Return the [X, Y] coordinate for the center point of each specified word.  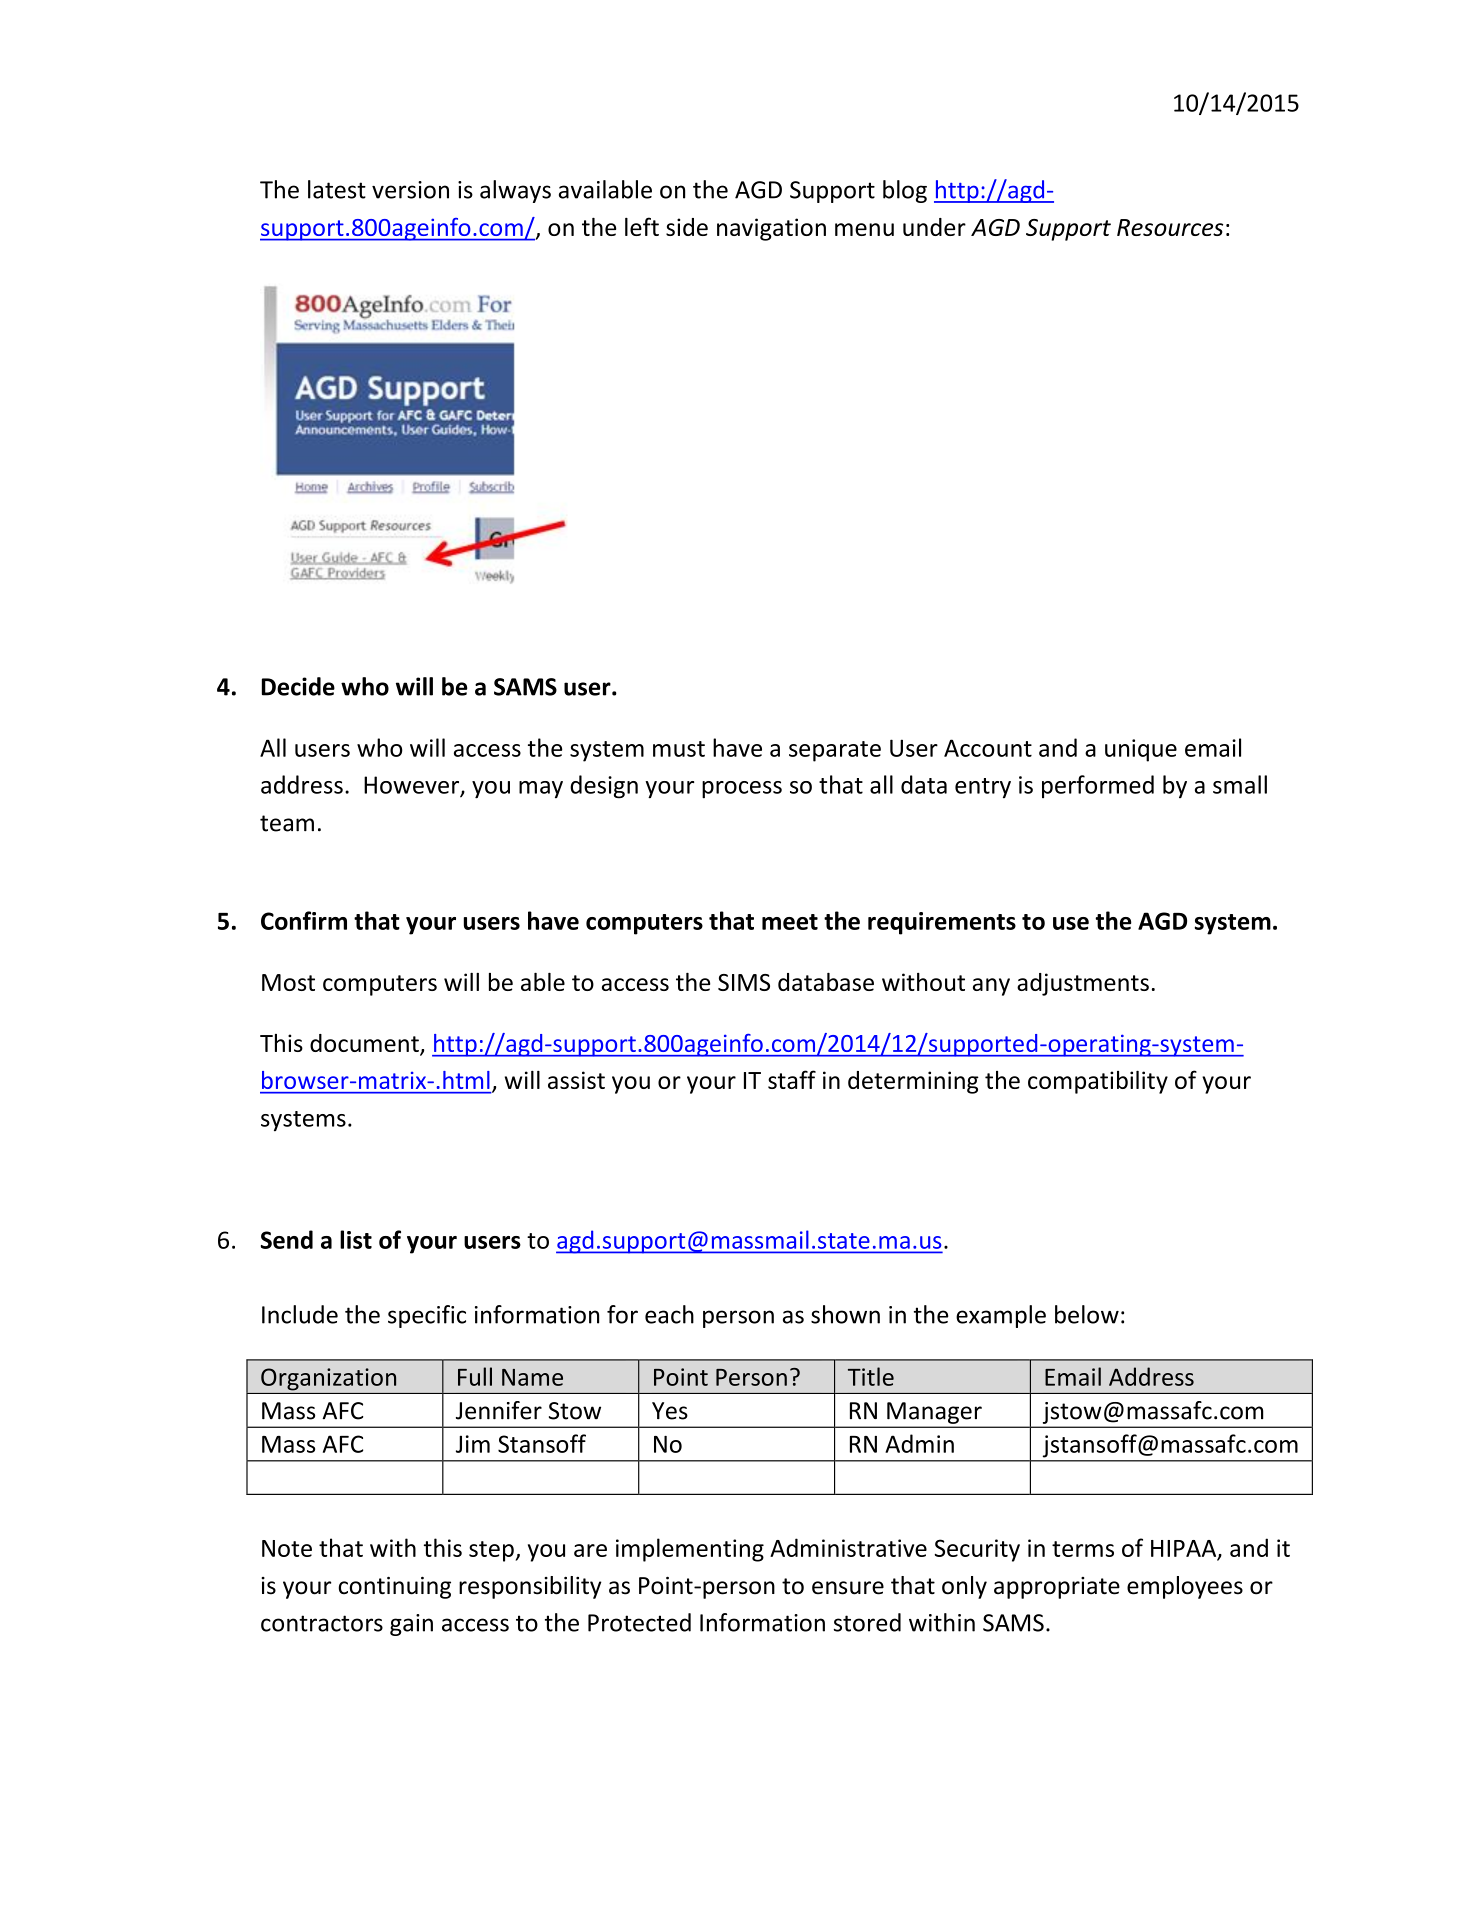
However [413, 786]
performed [1098, 786]
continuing [395, 1587]
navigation [771, 229]
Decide [298, 686]
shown [845, 1314]
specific [427, 1316]
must [679, 749]
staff [792, 1079]
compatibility [1098, 1082]
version [410, 190]
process [742, 790]
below [1087, 1314]
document [365, 1044]
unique [1141, 750]
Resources [1170, 227]
